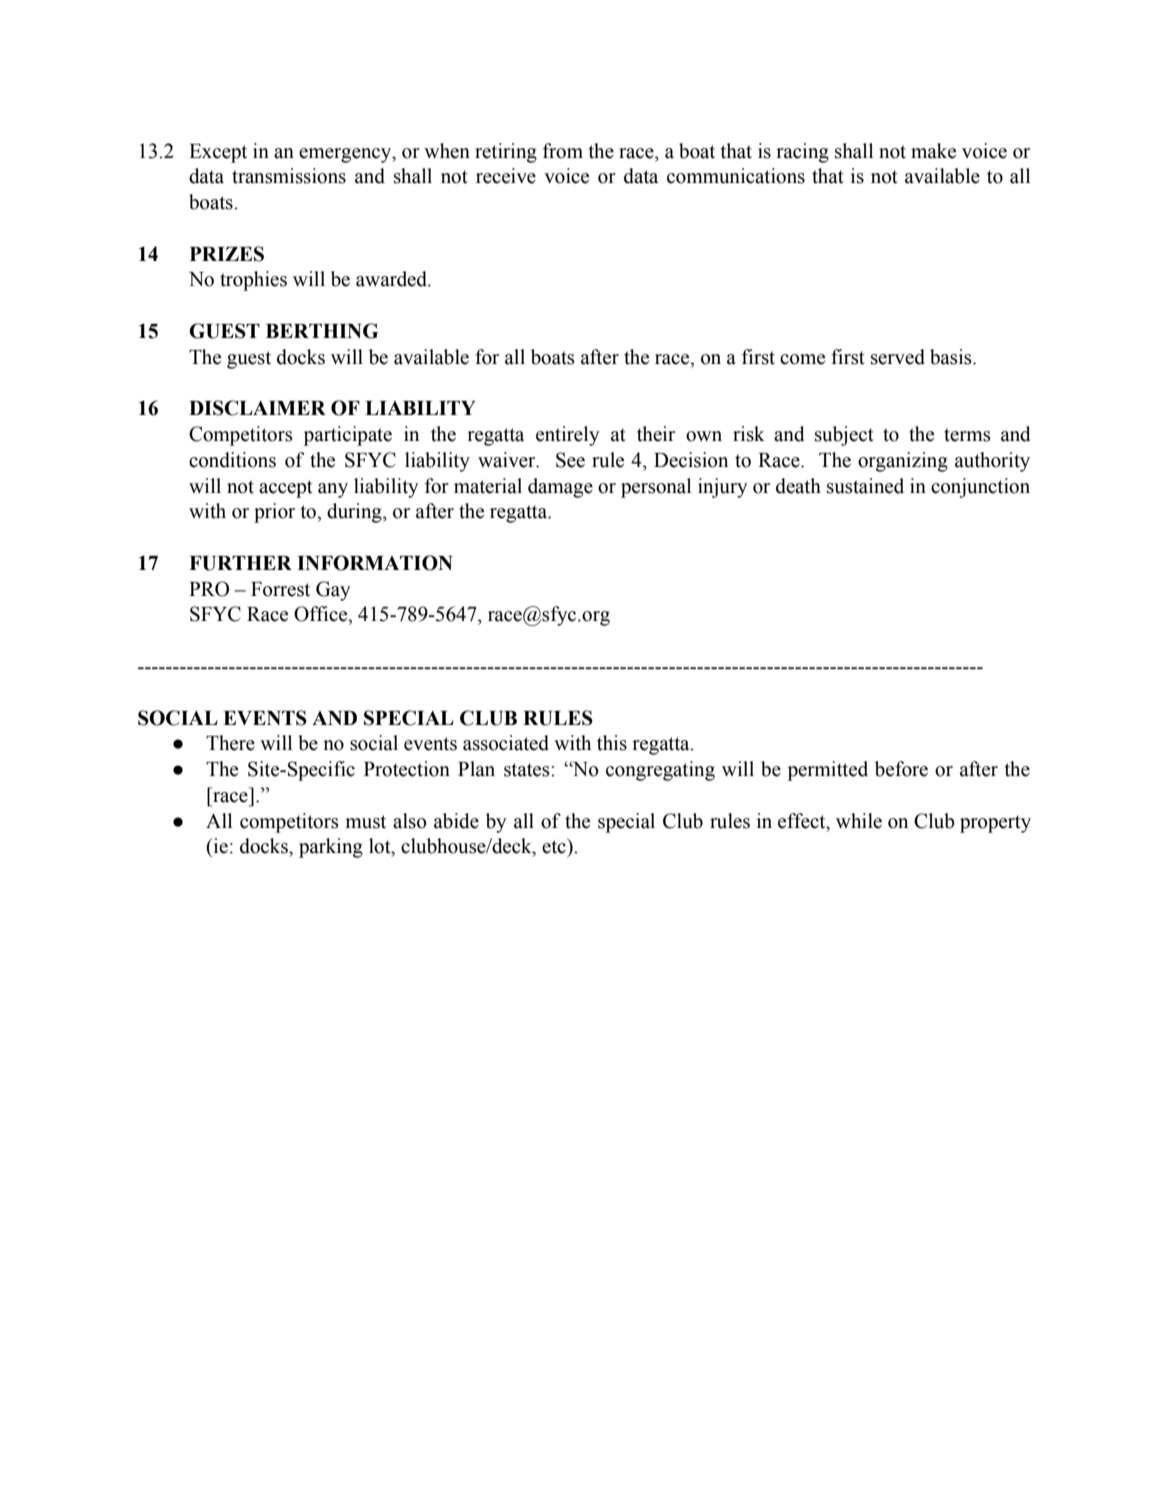 The image size is (1169, 1512). Describe the element at coordinates (802, 359) in the screenshot. I see `come` at that location.
